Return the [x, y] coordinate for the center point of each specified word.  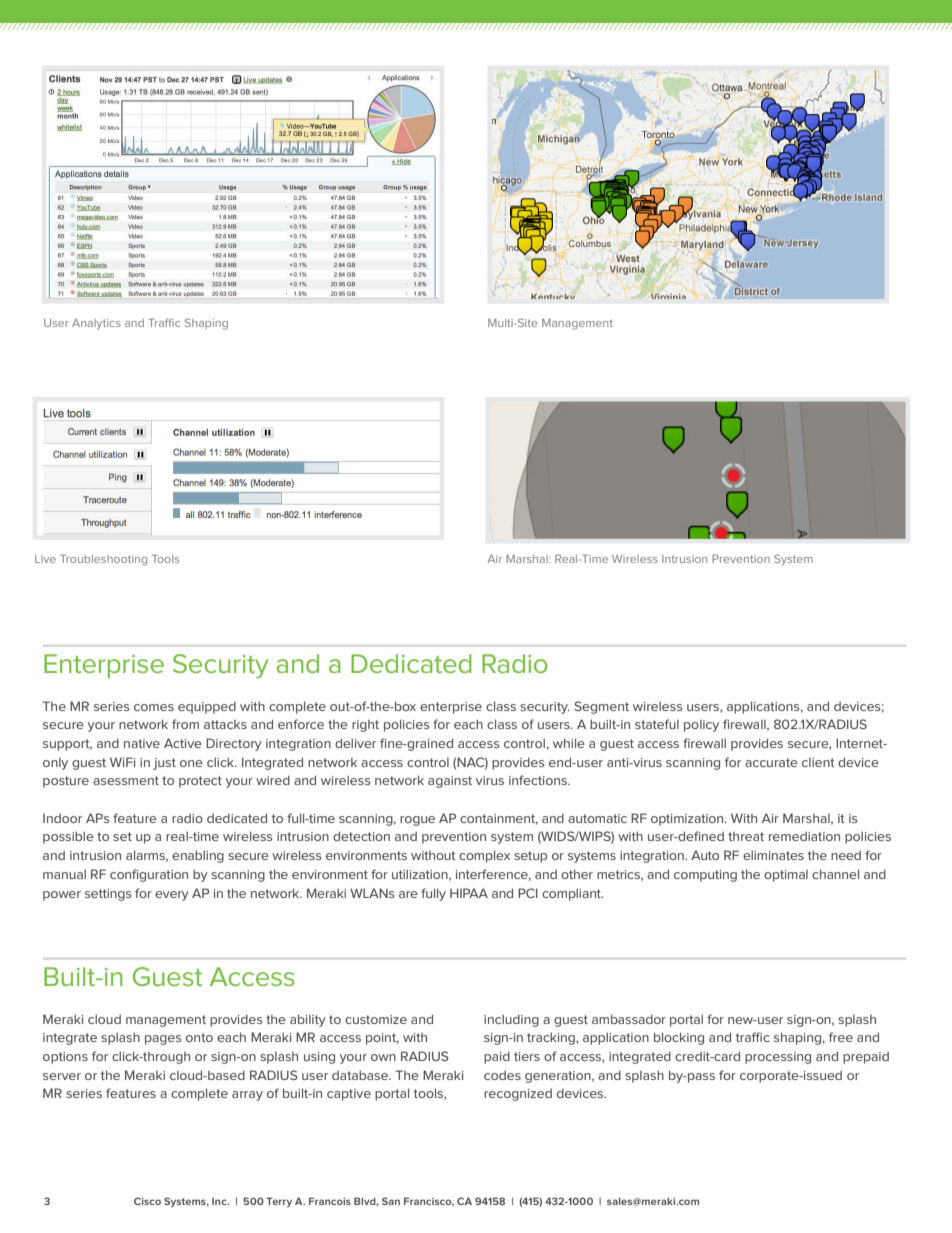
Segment [601, 707]
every [172, 896]
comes [154, 707]
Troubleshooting [103, 560]
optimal [786, 876]
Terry [279, 1202]
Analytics [96, 324]
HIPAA [469, 893]
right [365, 726]
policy [701, 726]
